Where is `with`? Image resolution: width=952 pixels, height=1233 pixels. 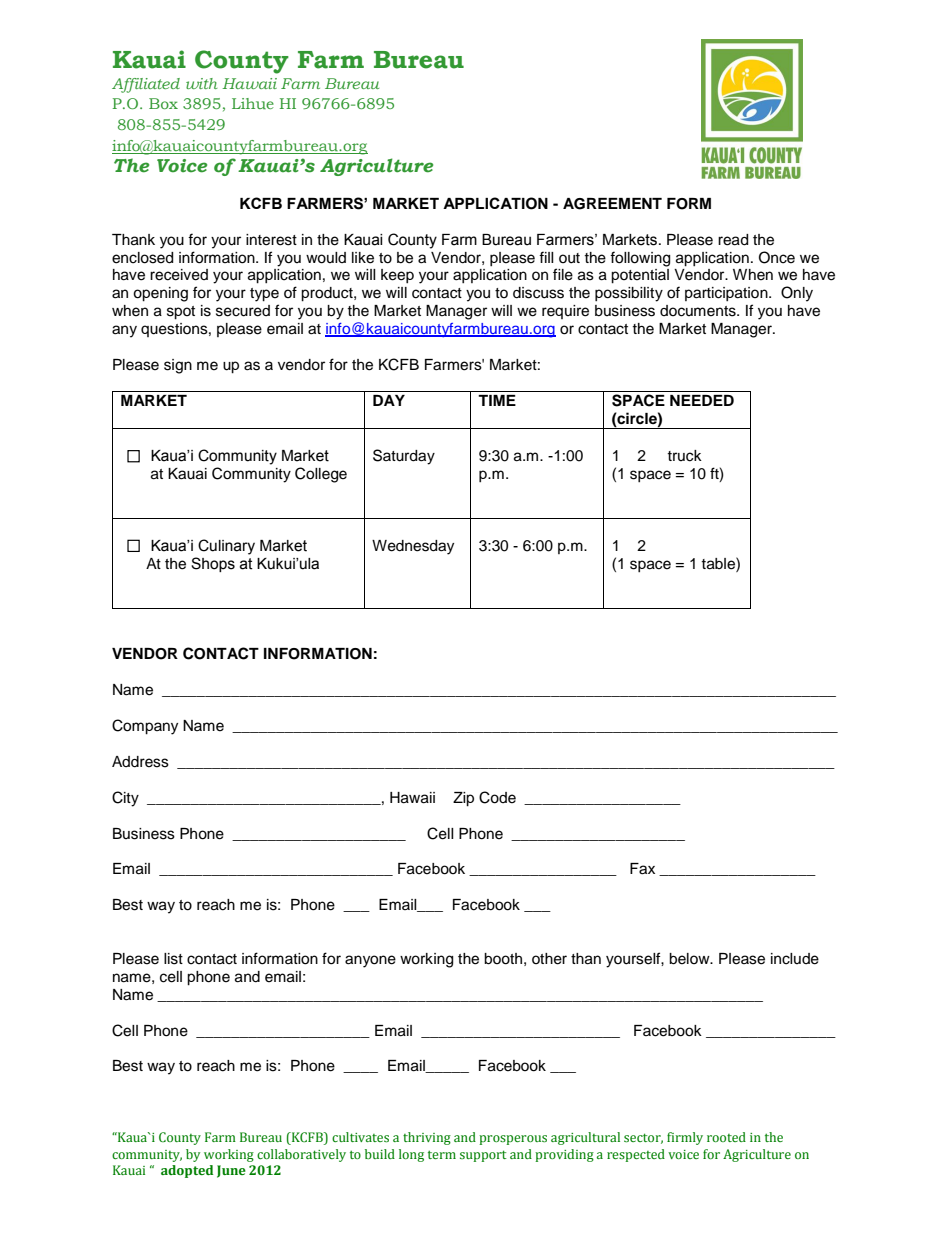
with is located at coordinates (201, 83).
